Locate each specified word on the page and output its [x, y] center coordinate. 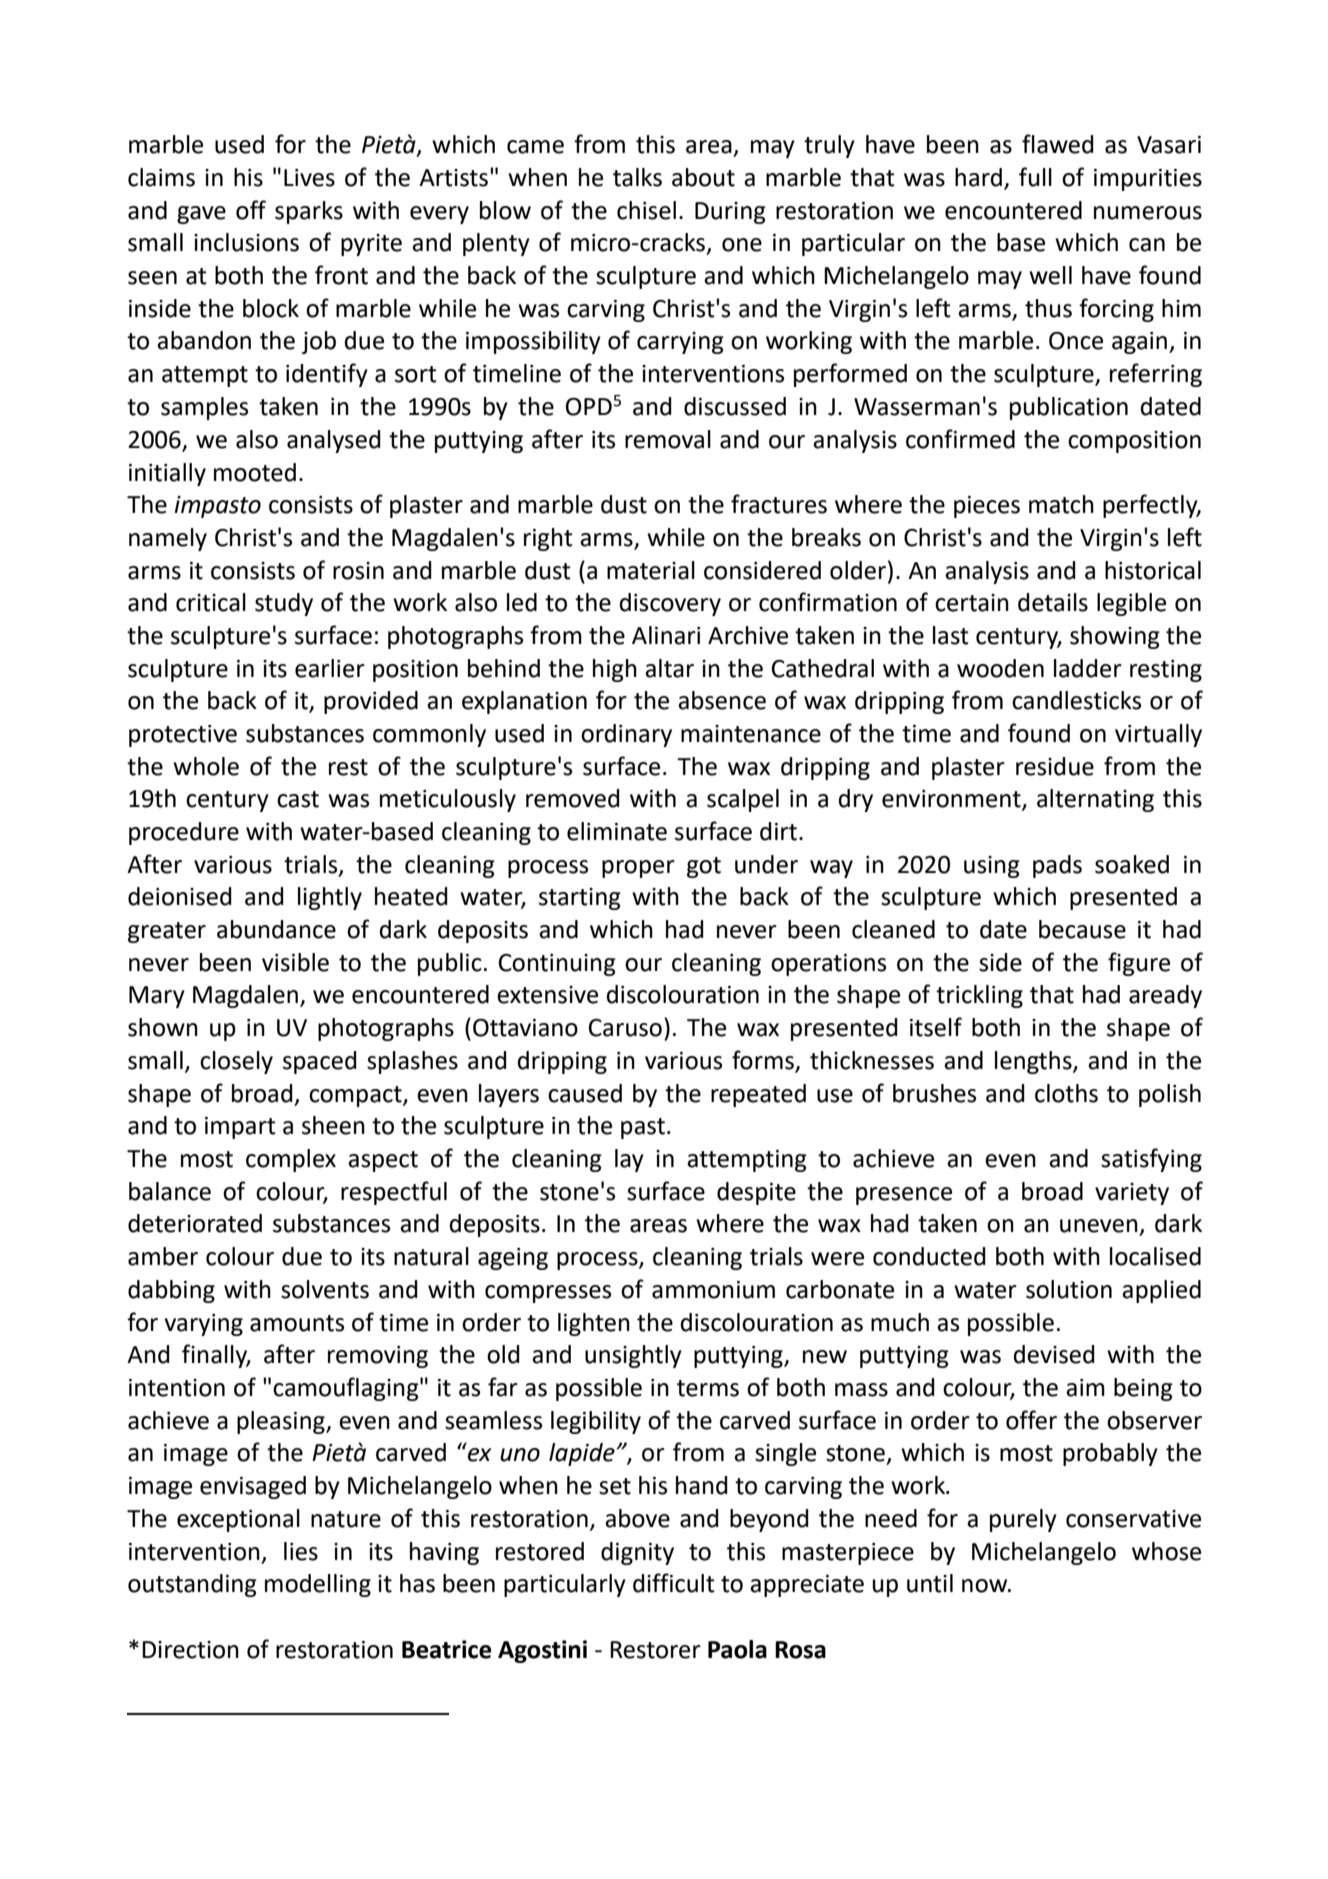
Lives [309, 178]
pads [1057, 866]
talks [637, 177]
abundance [276, 929]
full [1035, 177]
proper [638, 869]
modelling [318, 1585]
